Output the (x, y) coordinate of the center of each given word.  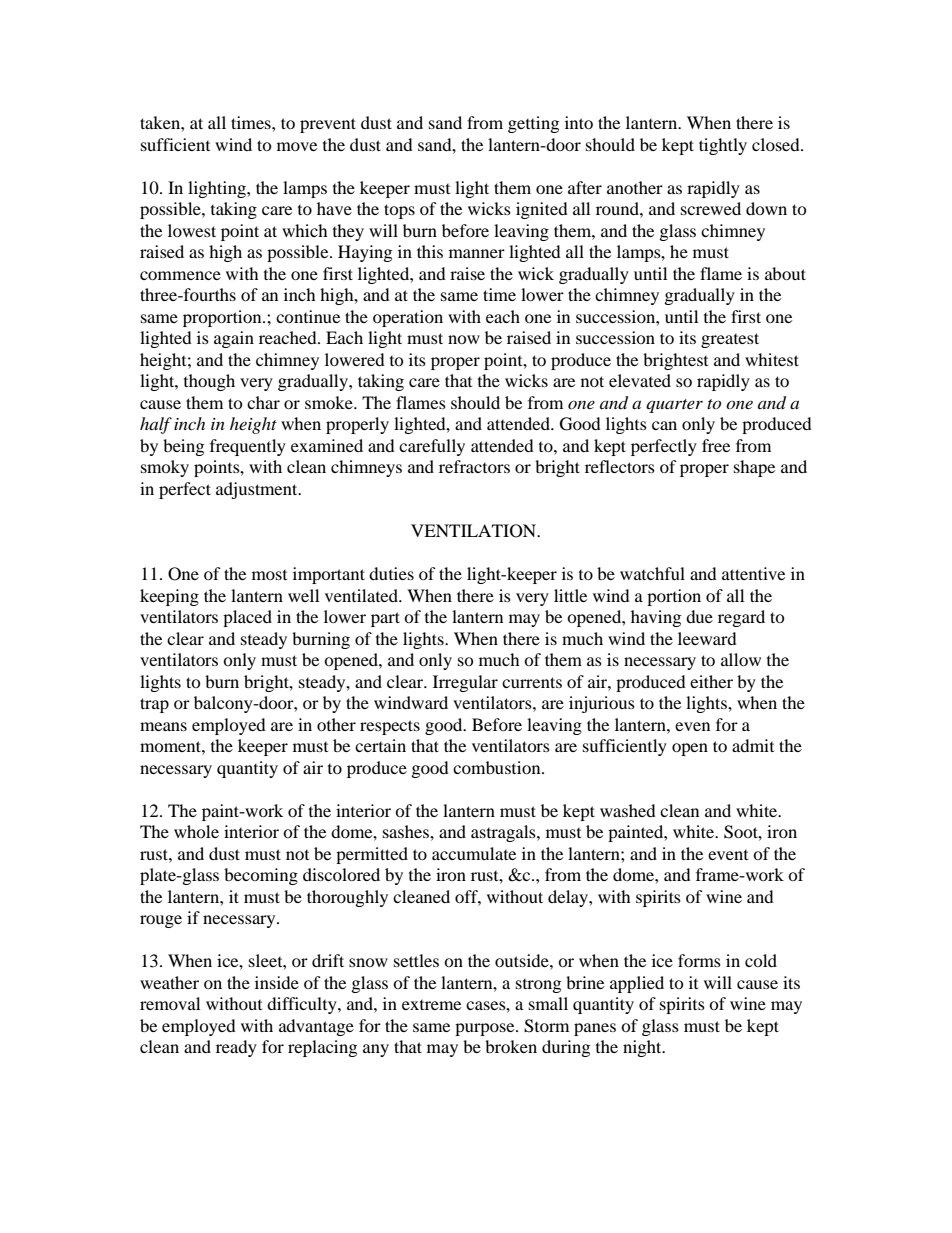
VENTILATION (475, 531)
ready (236, 1048)
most (269, 575)
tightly (723, 146)
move (297, 146)
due (699, 616)
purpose (486, 1029)
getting (533, 124)
